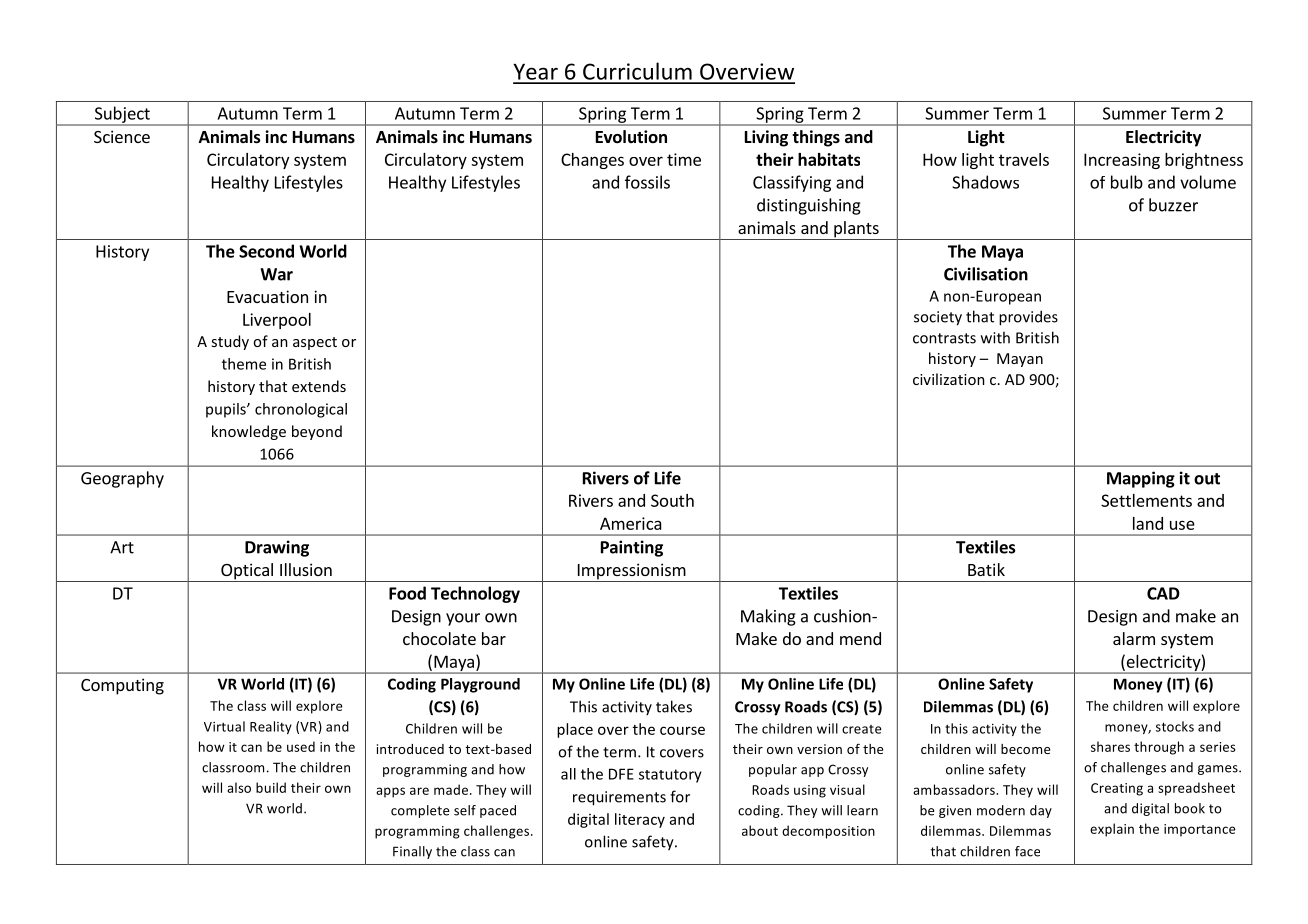 The image size is (1308, 924). Describe the element at coordinates (1122, 161) in the document. I see `Increasing` at that location.
